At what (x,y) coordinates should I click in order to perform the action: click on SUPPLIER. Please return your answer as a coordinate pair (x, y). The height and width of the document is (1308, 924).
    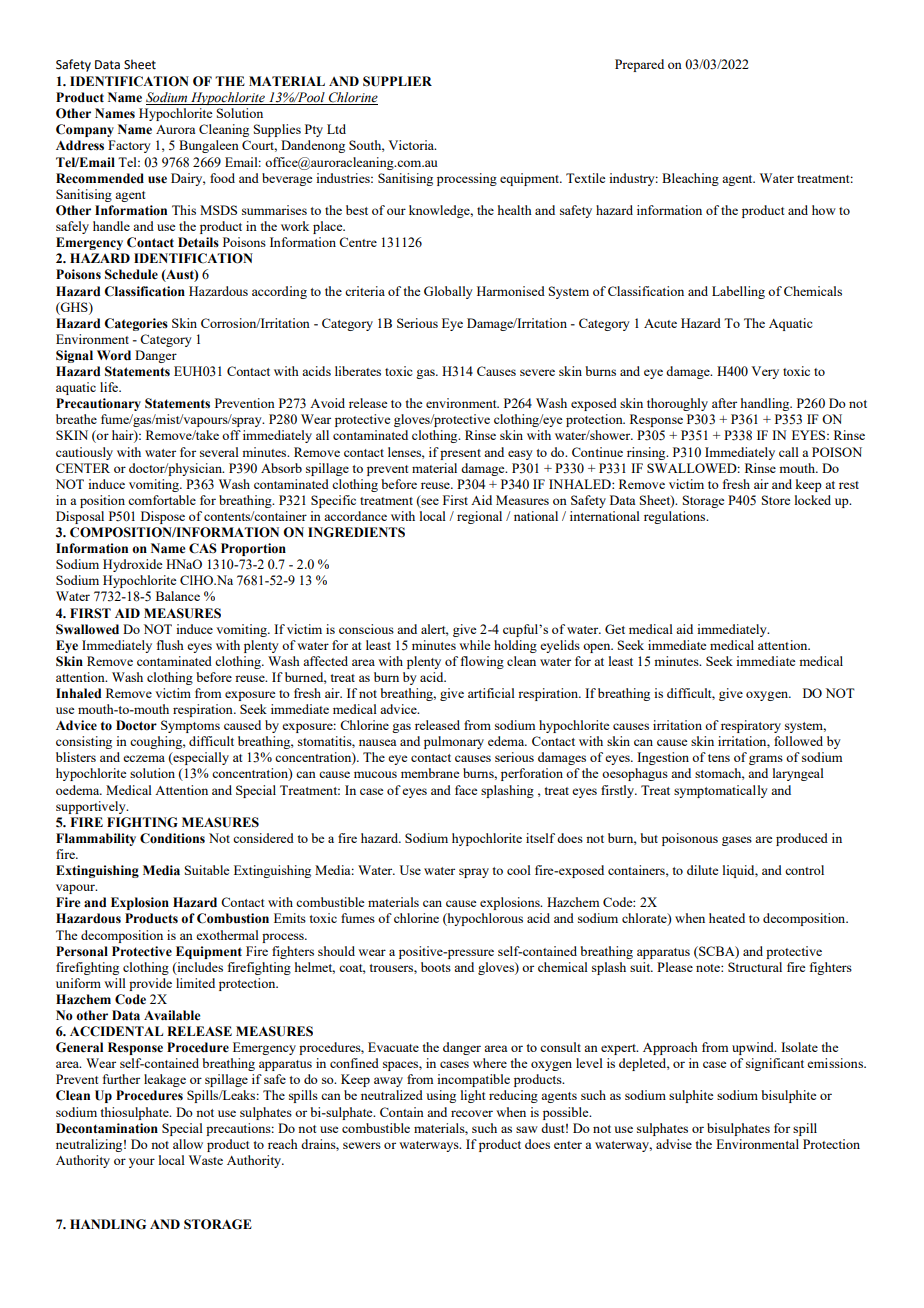
    Looking at the image, I should click on (397, 81).
